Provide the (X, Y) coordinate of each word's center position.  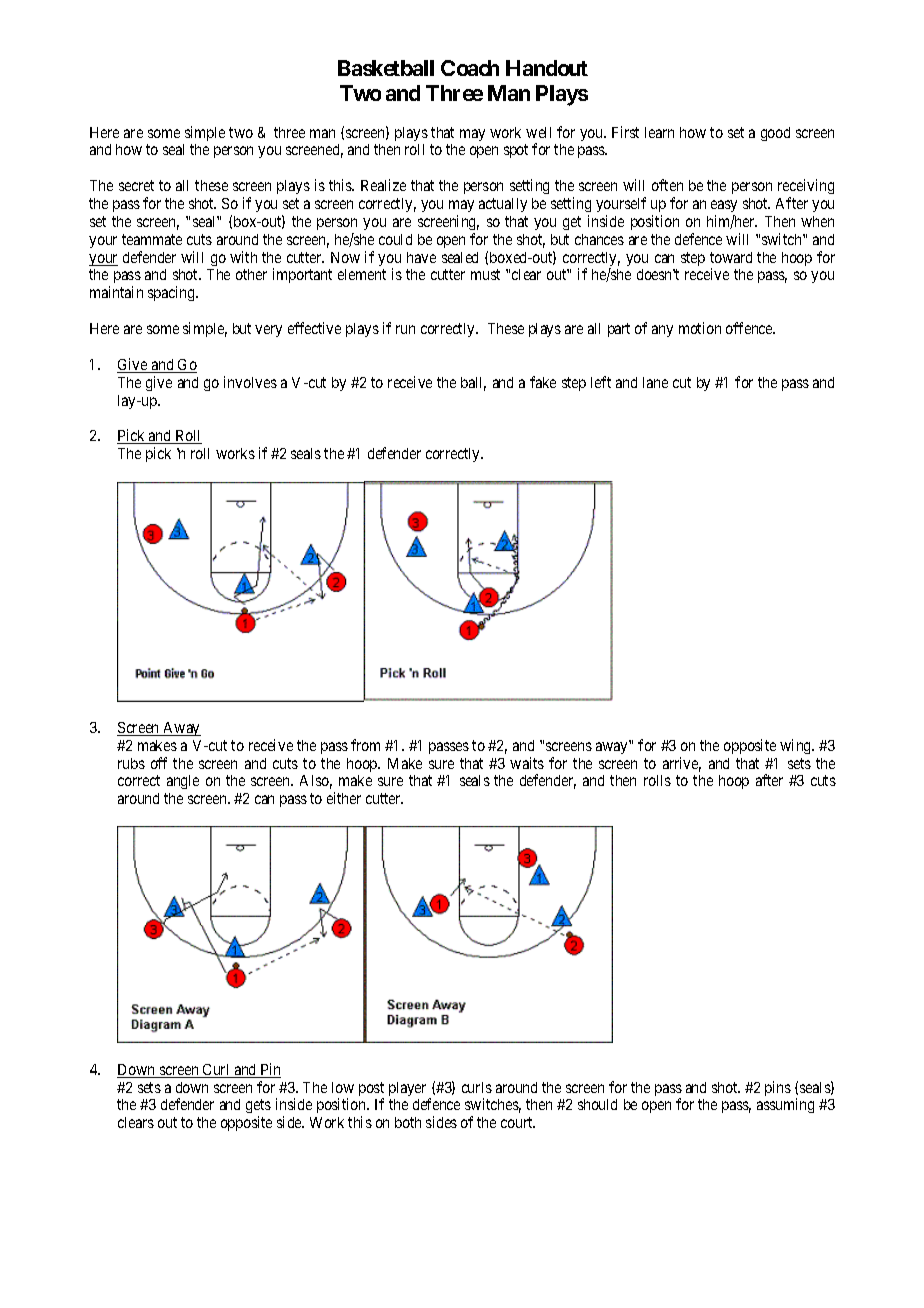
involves (250, 382)
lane (655, 382)
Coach (470, 68)
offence (750, 328)
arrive (682, 764)
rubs (131, 763)
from (365, 745)
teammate (152, 239)
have (421, 257)
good (775, 134)
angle (183, 782)
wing (797, 746)
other (251, 274)
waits (527, 763)
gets (258, 1108)
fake (543, 382)
